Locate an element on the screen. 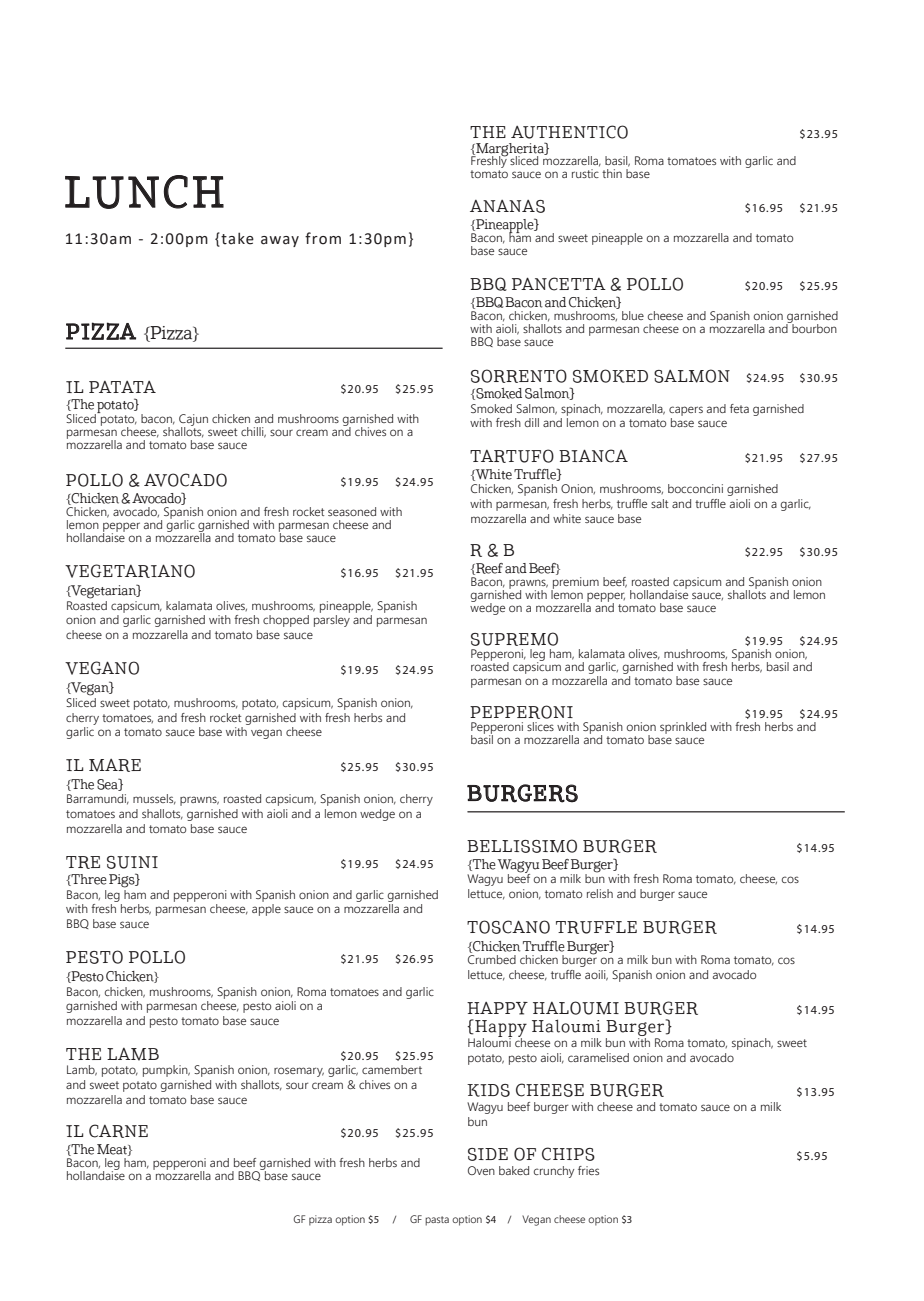 The image size is (924, 1301). CARNE is located at coordinates (118, 1131).
